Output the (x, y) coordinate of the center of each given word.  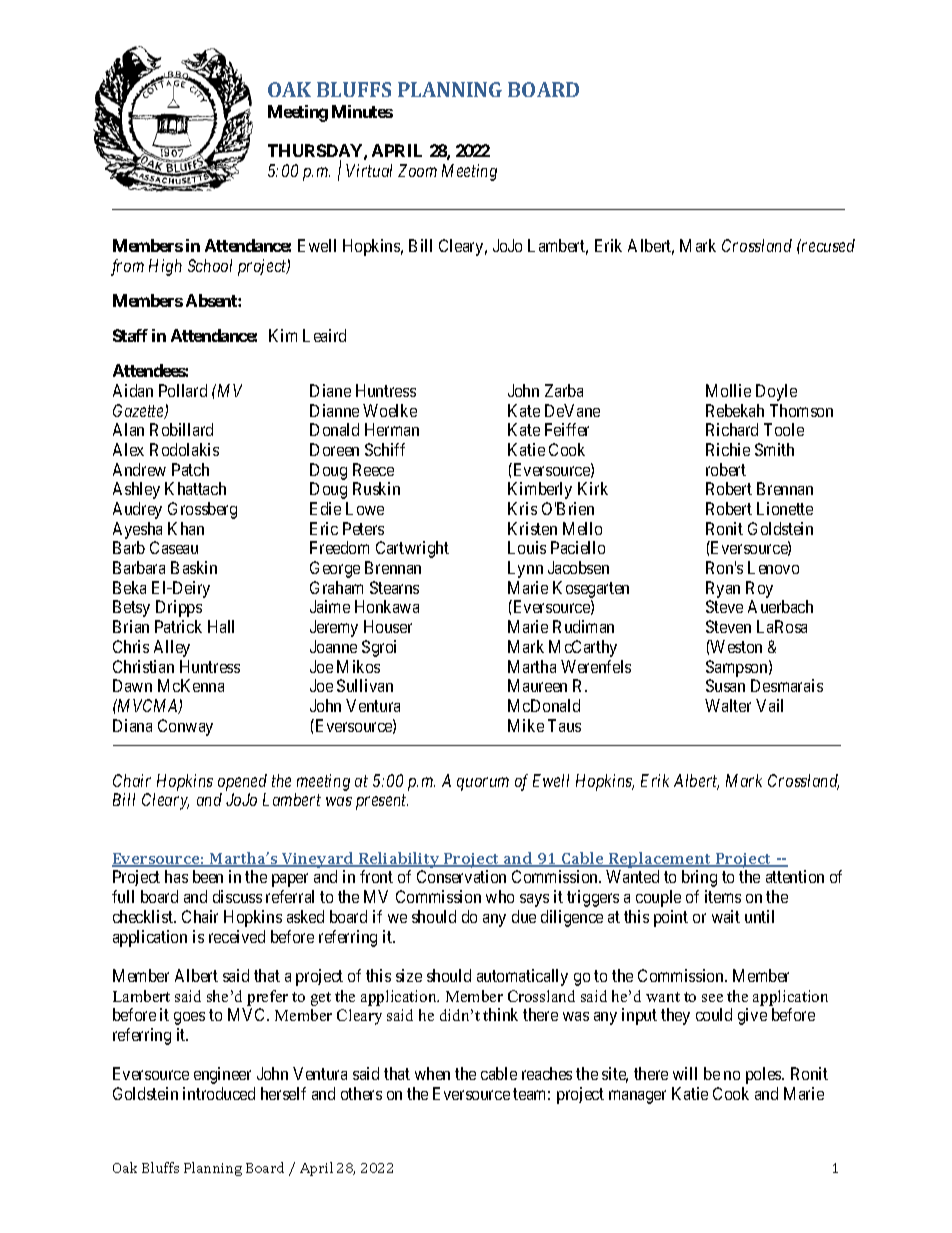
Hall (221, 626)
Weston (735, 646)
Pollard (183, 390)
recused (827, 245)
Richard (732, 429)
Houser (388, 626)
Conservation (461, 876)
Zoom (417, 170)
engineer (222, 1075)
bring (699, 878)
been (208, 876)
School (210, 265)
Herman (392, 429)
